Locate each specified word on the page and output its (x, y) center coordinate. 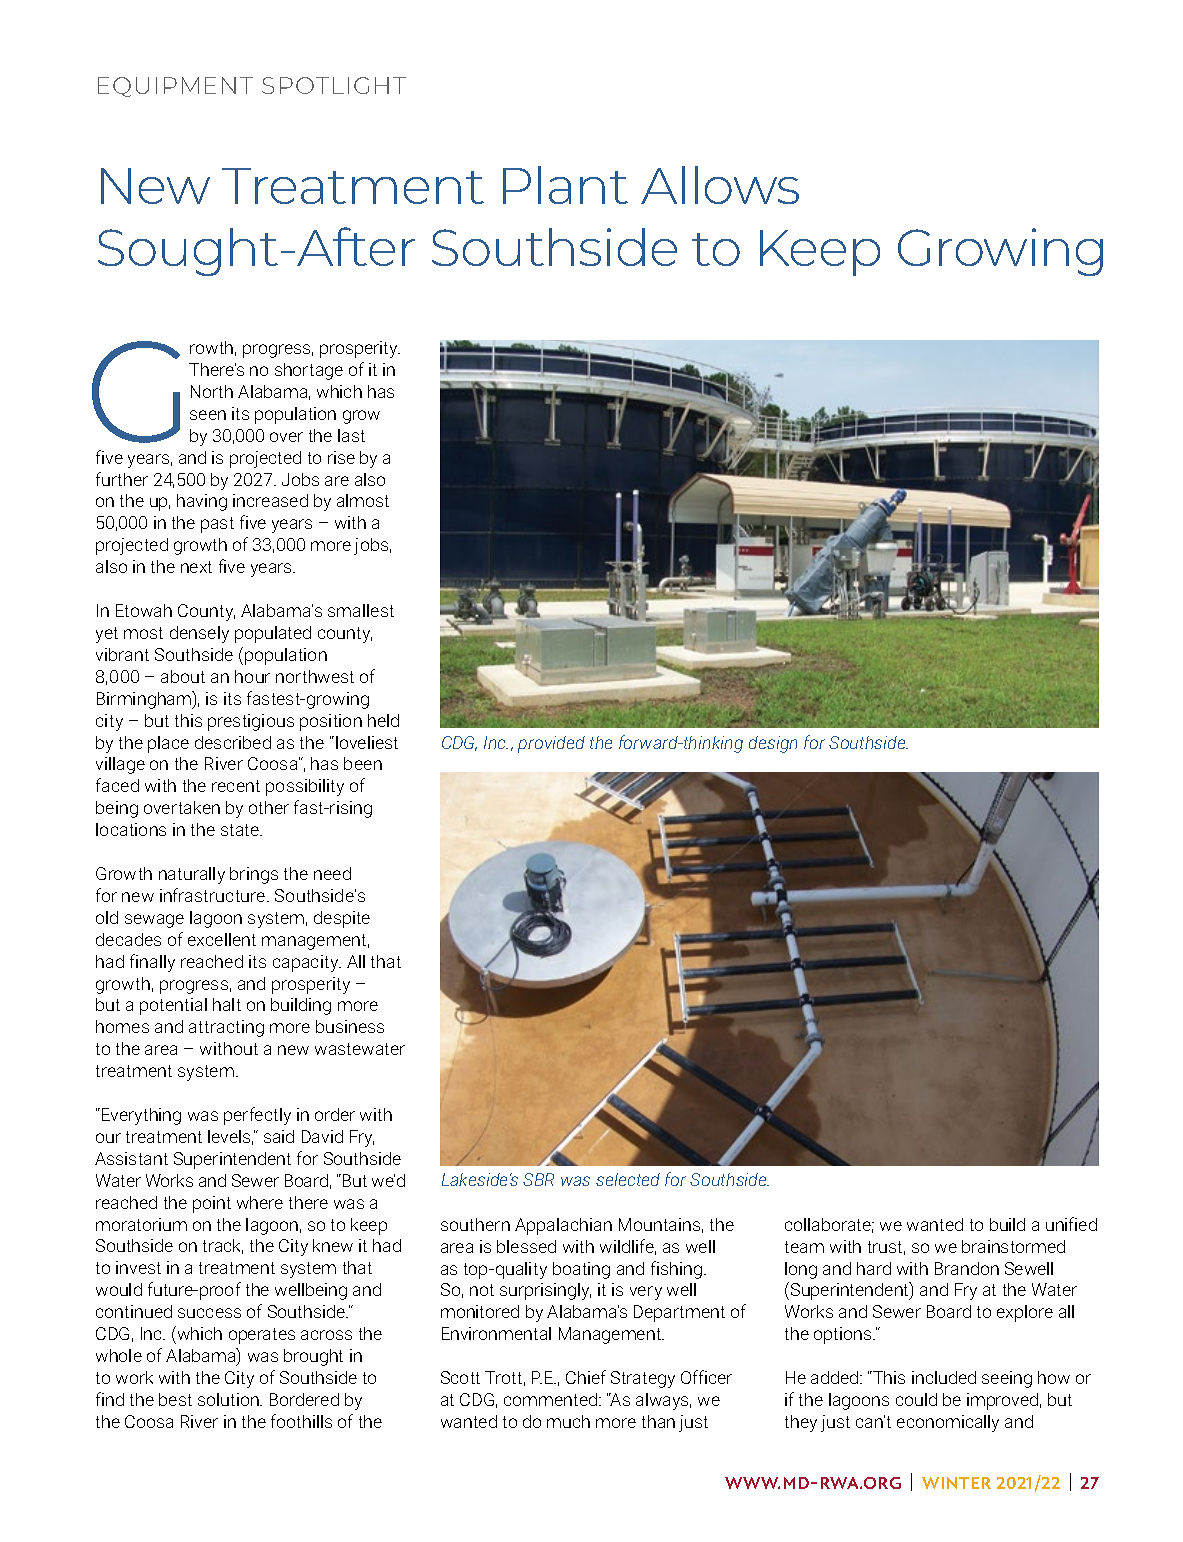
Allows (720, 185)
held (383, 720)
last (351, 435)
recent (236, 786)
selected (628, 1179)
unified (1071, 1224)
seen (208, 415)
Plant (565, 185)
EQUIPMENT (175, 87)
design (773, 744)
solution (229, 1399)
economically (948, 1423)
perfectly (257, 1116)
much (568, 1421)
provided (551, 744)
